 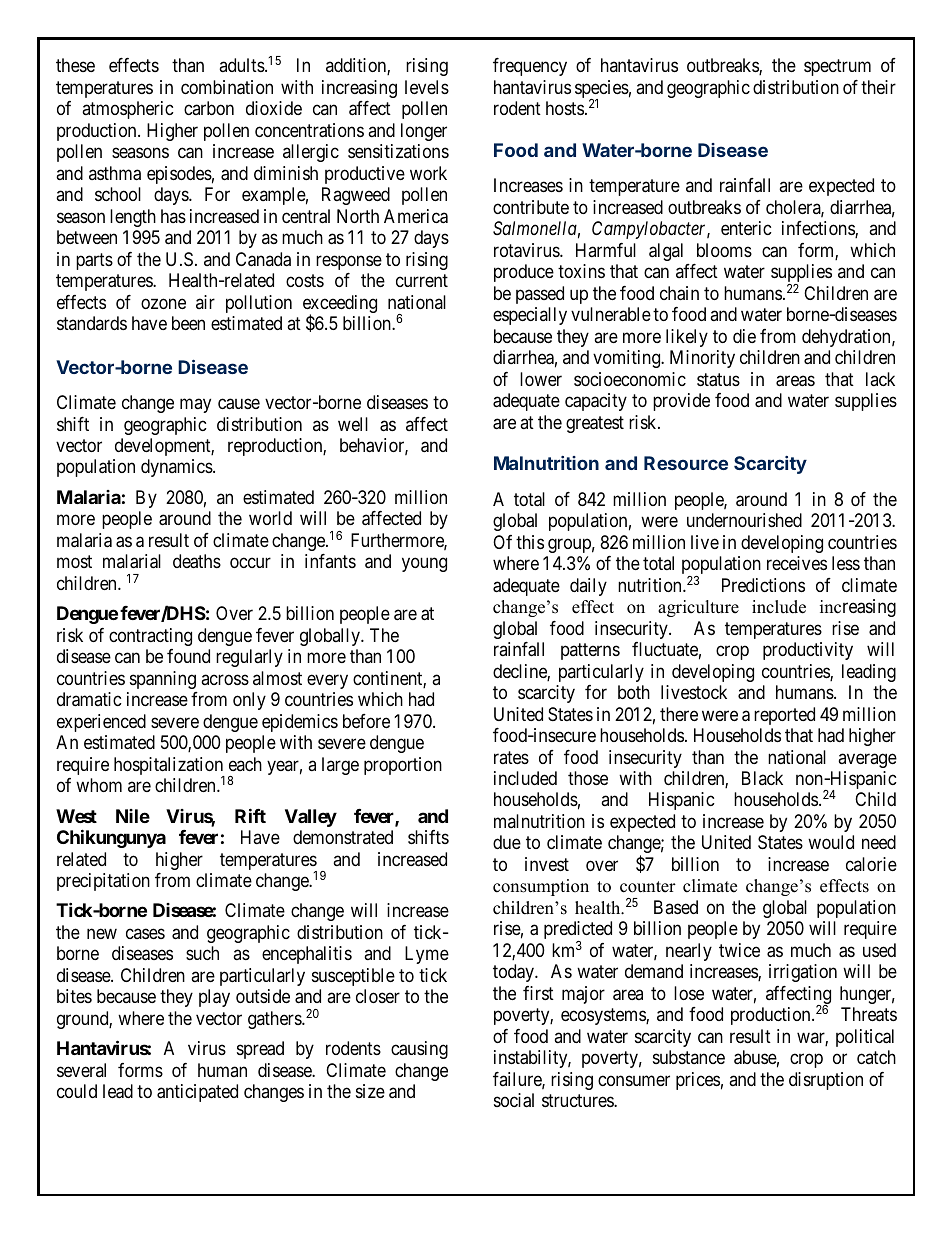 What do you see at coordinates (197, 561) in the document?
I see `deaths` at bounding box center [197, 561].
